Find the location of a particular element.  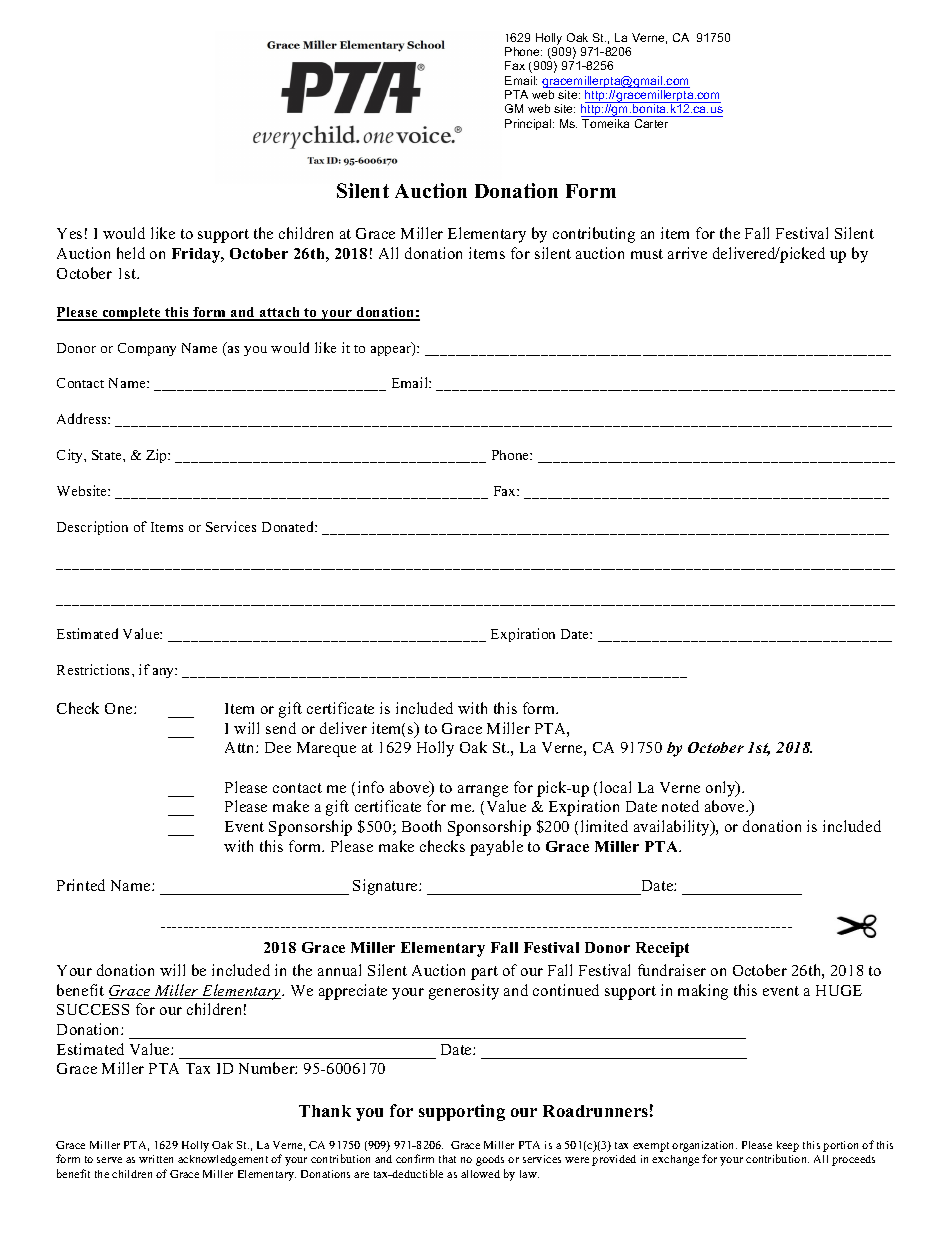

written is located at coordinates (156, 1159).
